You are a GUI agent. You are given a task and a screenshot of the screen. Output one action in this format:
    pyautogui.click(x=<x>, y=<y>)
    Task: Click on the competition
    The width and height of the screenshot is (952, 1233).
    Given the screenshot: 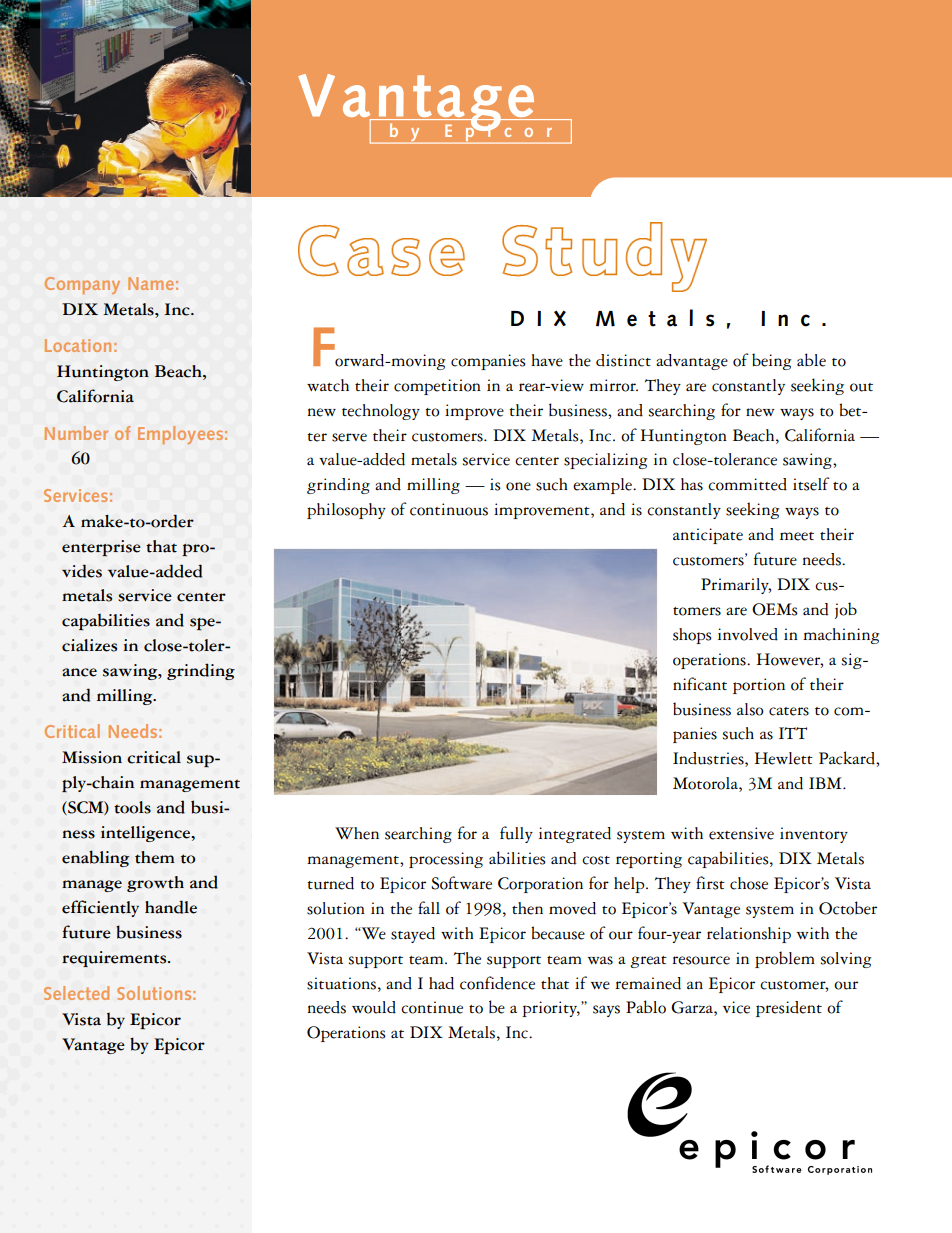 What is the action you would take?
    pyautogui.click(x=437, y=387)
